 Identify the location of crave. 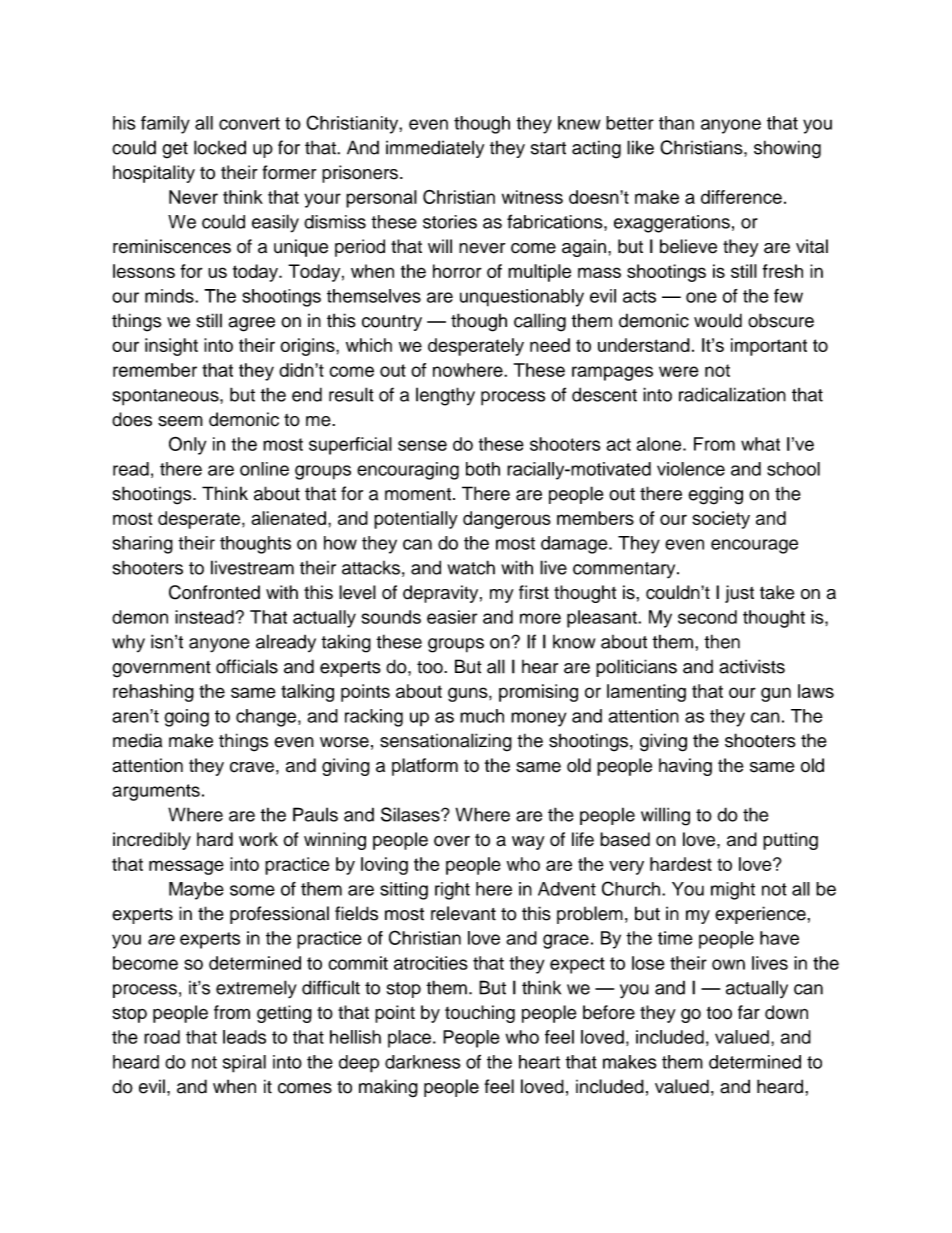
(252, 767).
